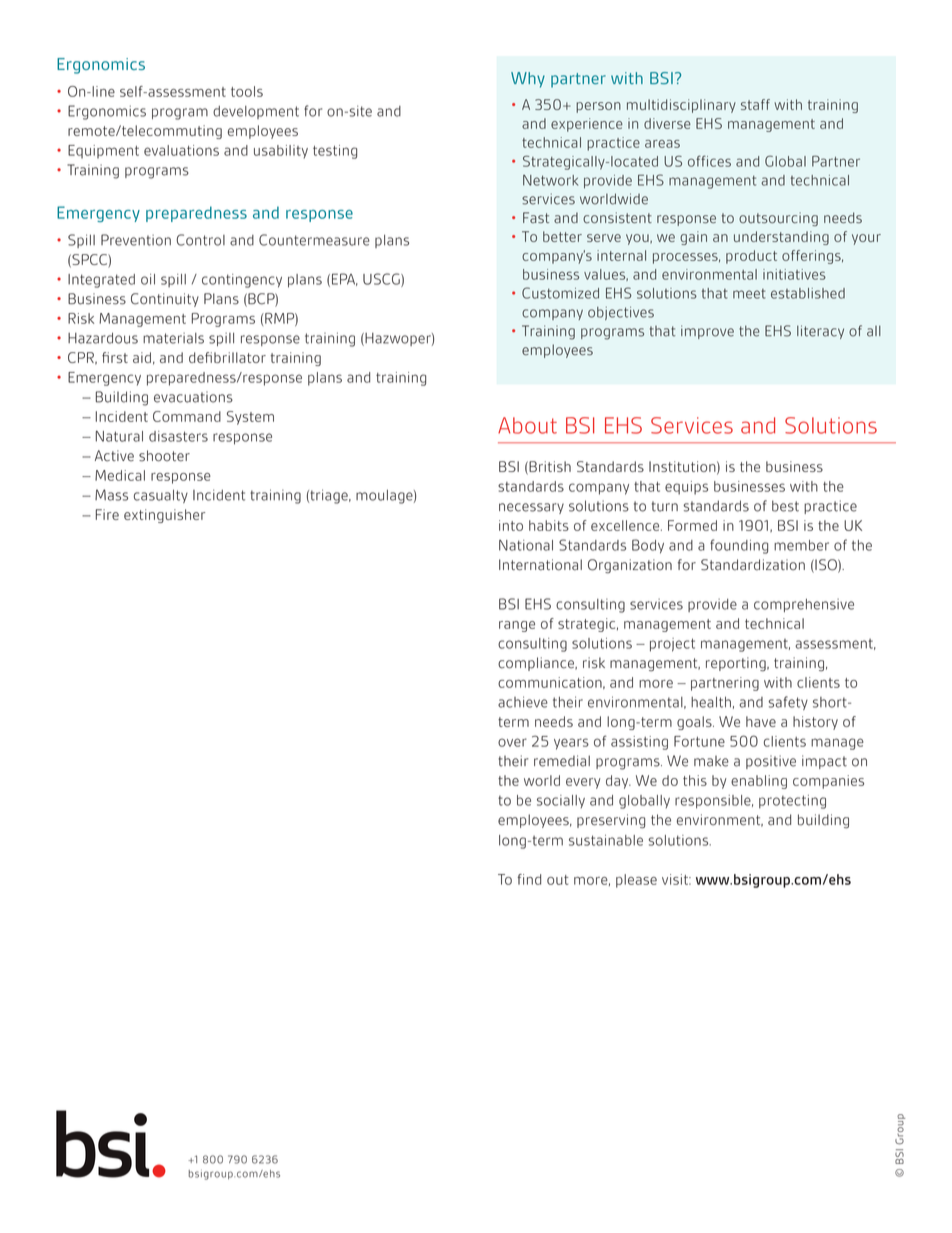  I want to click on extinguisher, so click(164, 516).
